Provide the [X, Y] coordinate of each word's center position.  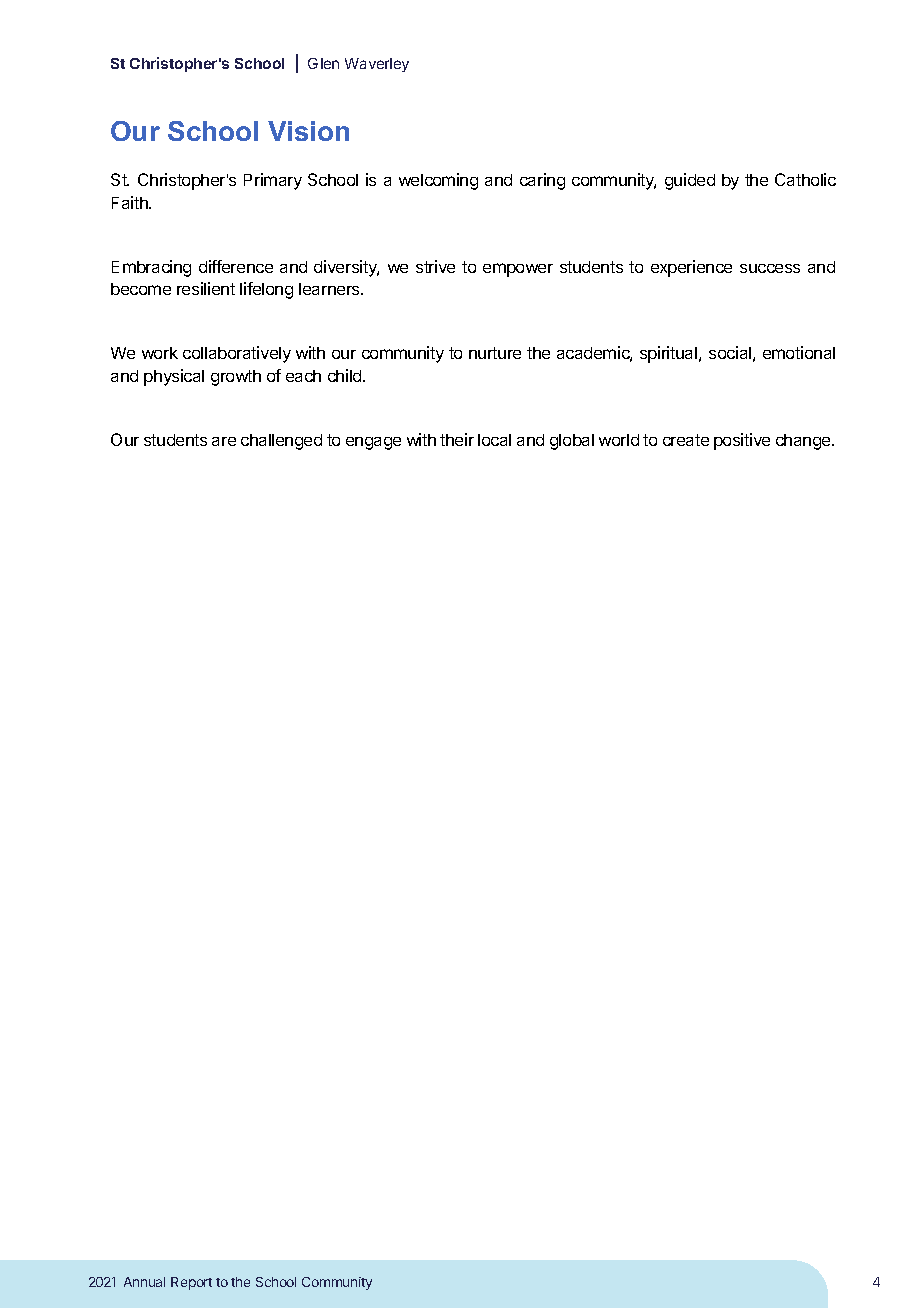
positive [742, 441]
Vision [308, 131]
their [457, 439]
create [686, 440]
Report [191, 1283]
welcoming [438, 181]
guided [690, 181]
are [224, 441]
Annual [144, 1282]
